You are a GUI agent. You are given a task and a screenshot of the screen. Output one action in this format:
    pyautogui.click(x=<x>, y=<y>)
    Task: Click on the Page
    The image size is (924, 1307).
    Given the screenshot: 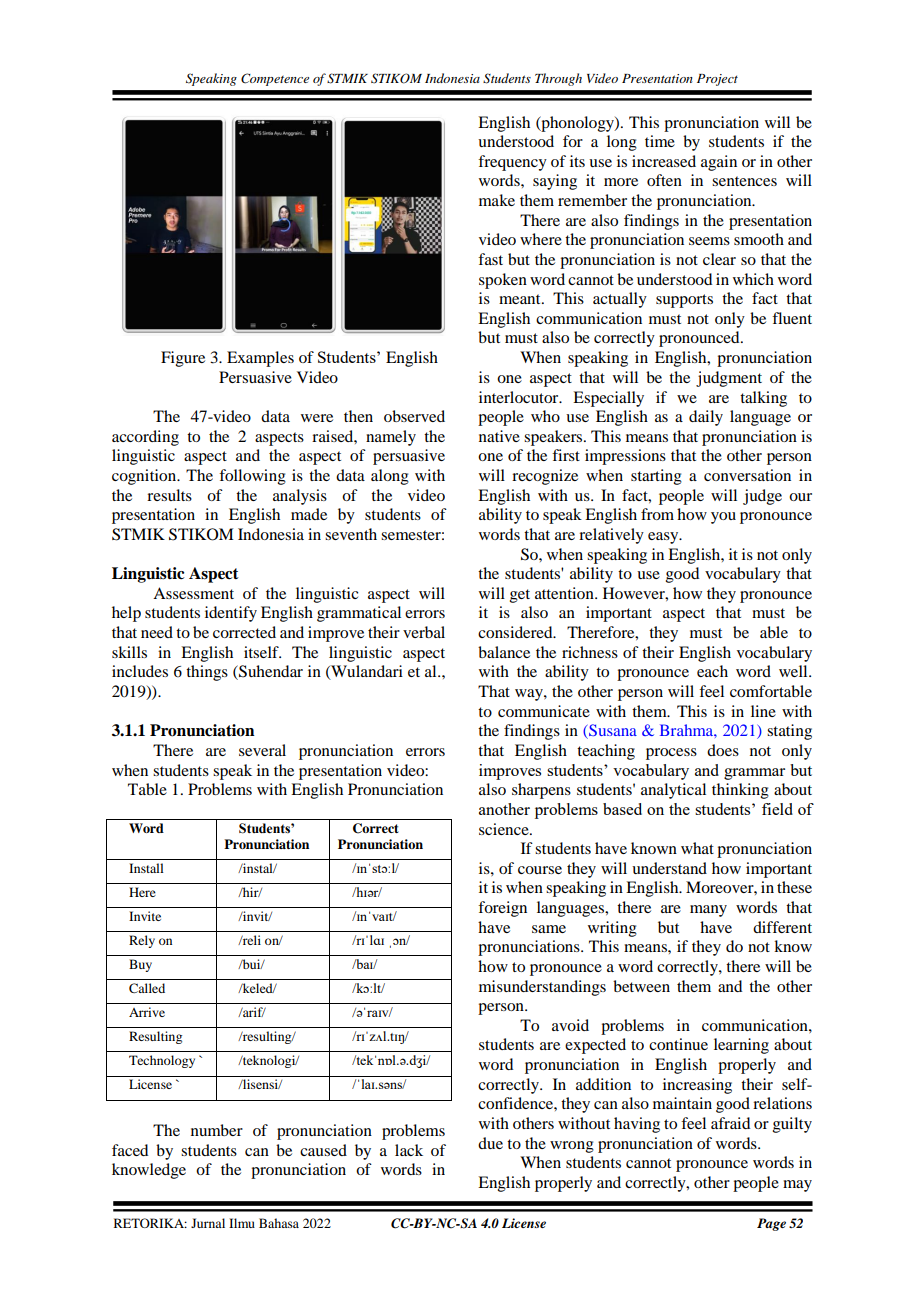 What is the action you would take?
    pyautogui.click(x=771, y=1224)
